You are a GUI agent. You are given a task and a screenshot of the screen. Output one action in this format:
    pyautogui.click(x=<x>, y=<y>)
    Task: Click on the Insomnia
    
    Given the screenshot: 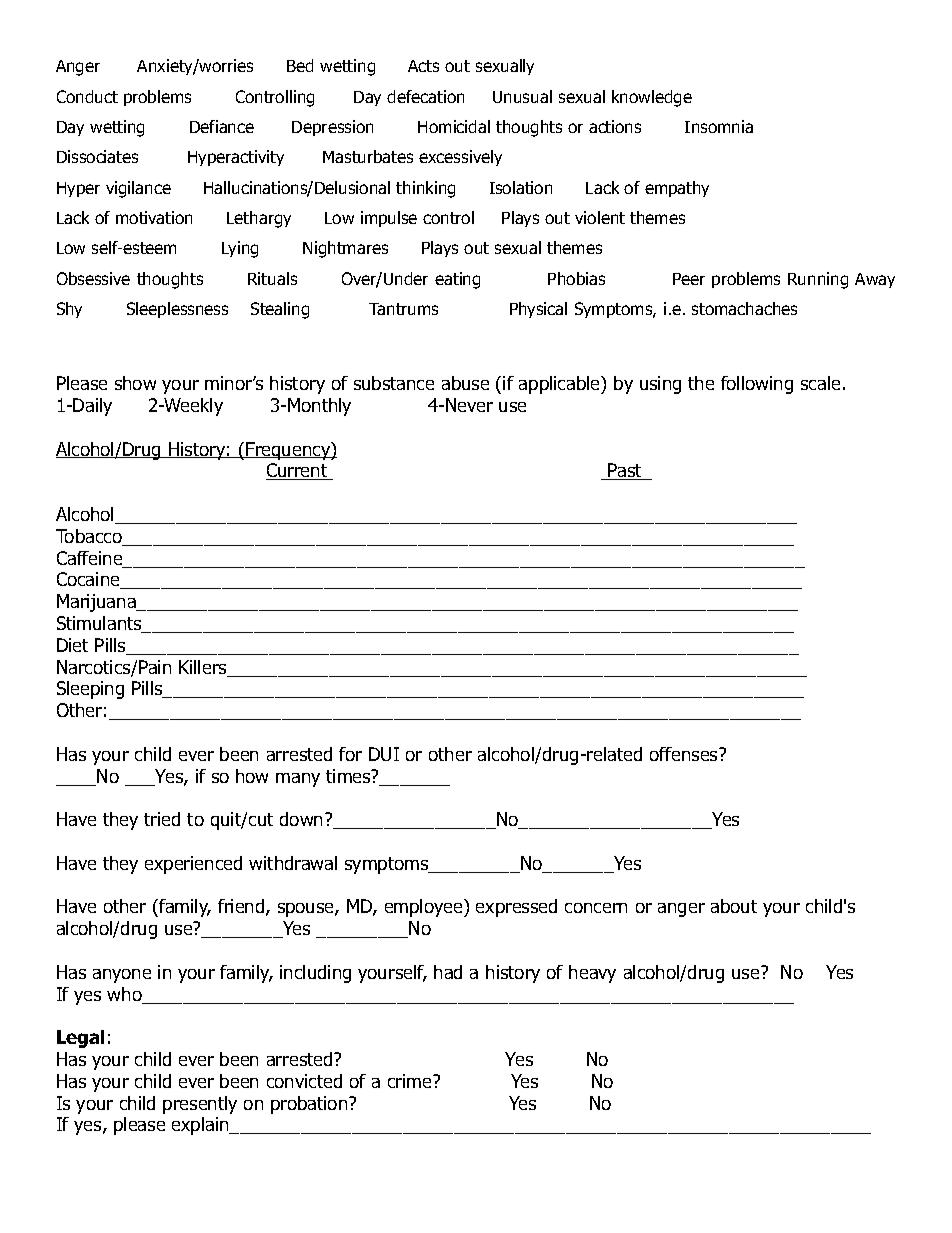 What is the action you would take?
    pyautogui.click(x=719, y=126)
